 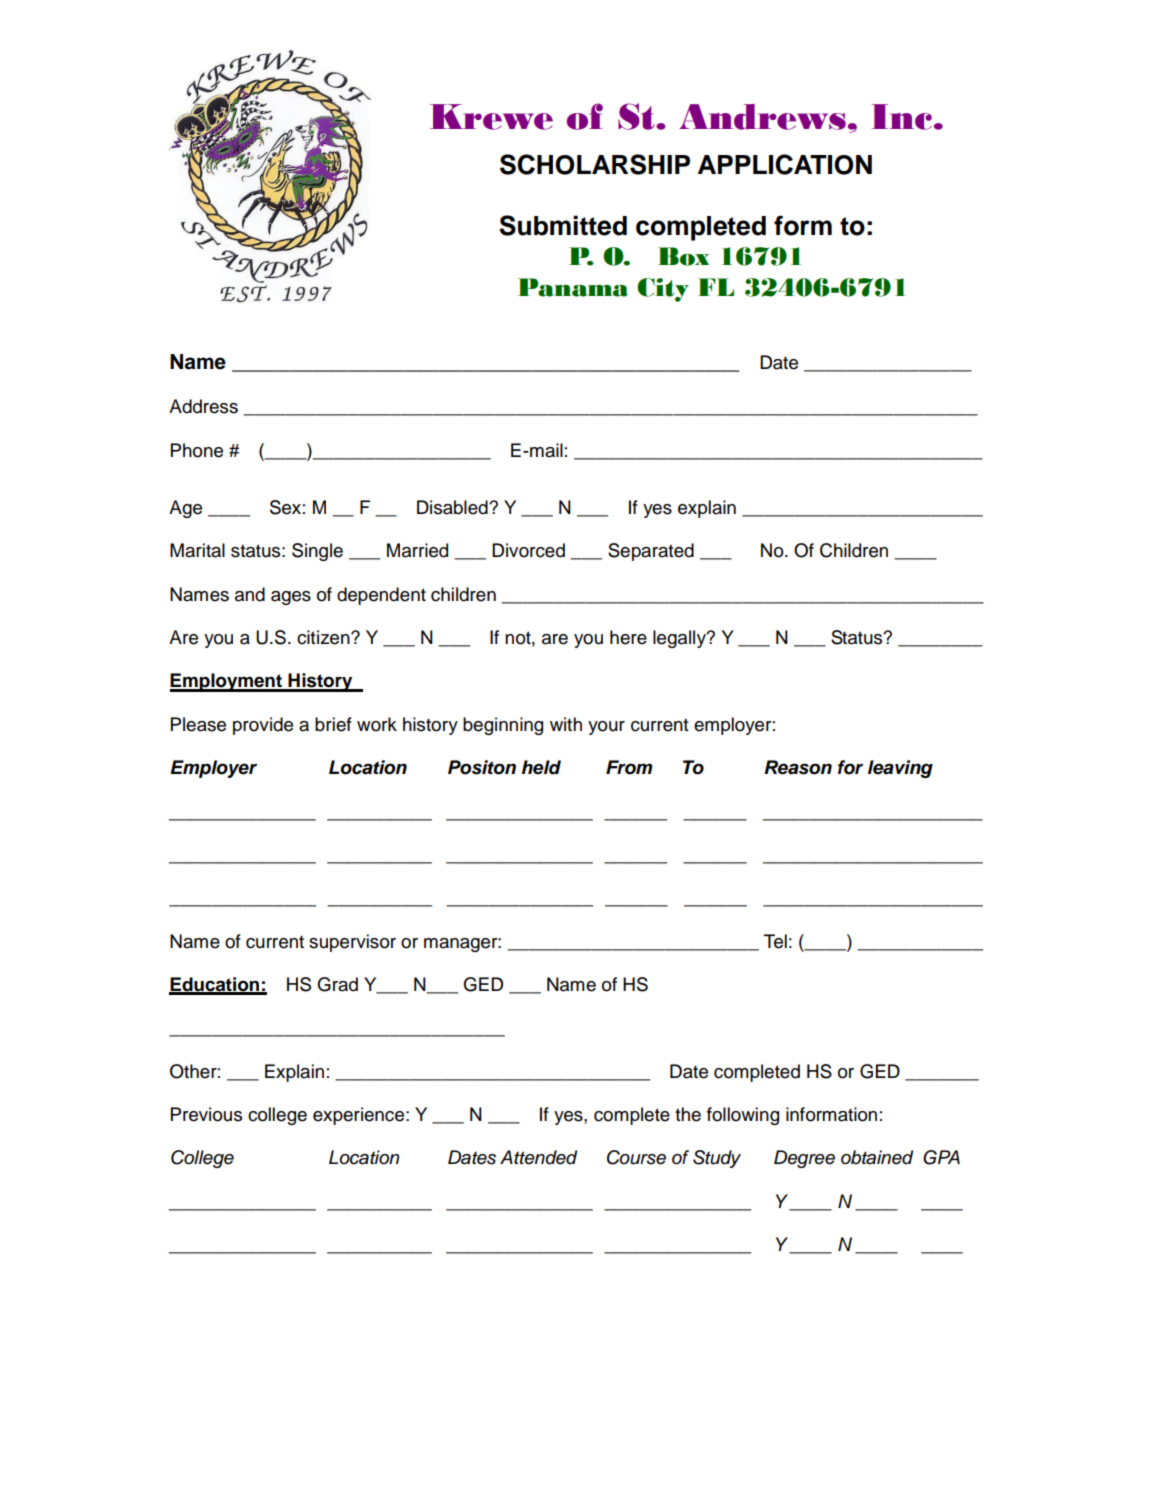 I want to click on Inc, so click(x=903, y=117).
